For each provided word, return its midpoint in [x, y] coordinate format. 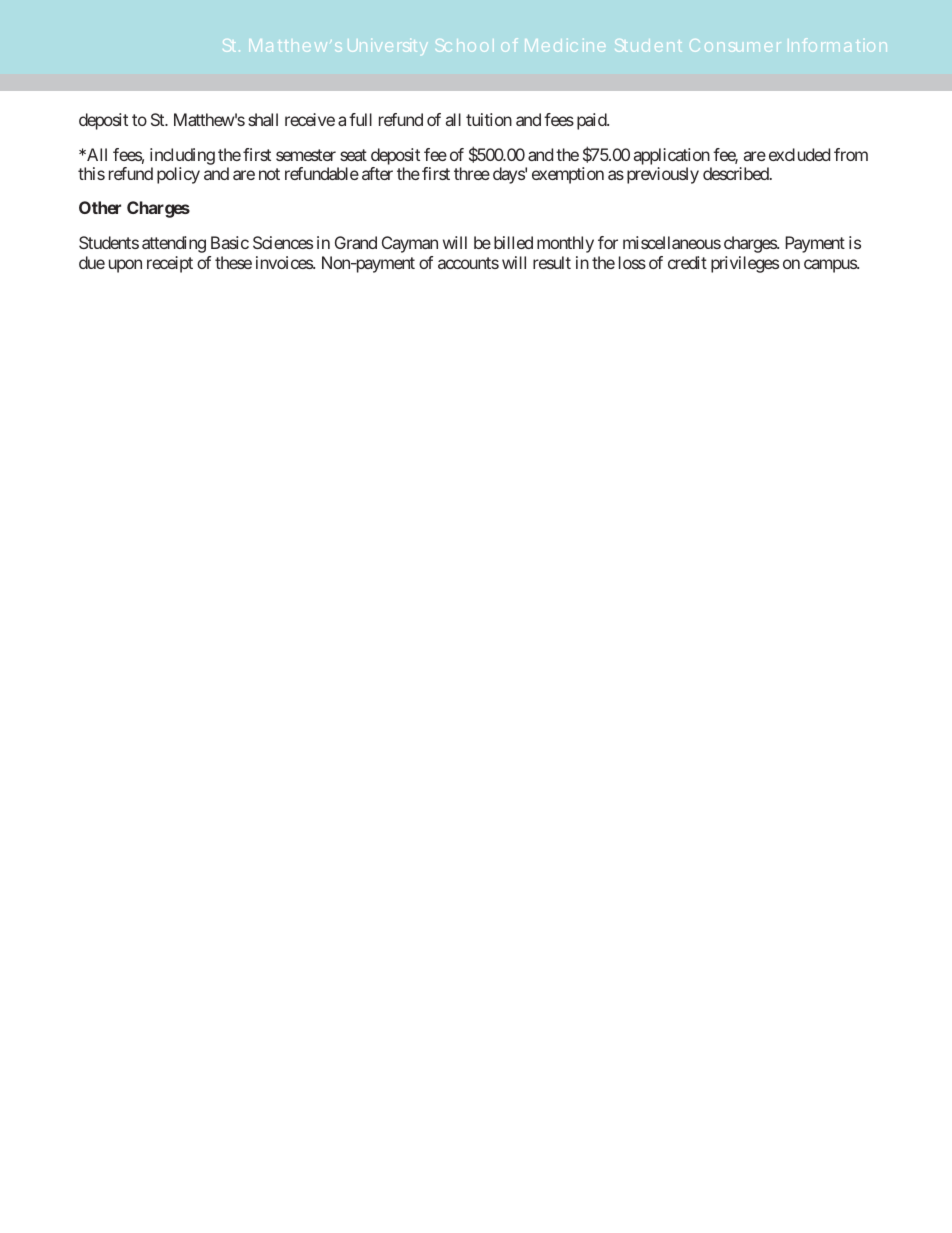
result [552, 262]
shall [263, 119]
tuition [489, 119]
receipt [170, 264]
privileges [745, 264]
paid [592, 121]
